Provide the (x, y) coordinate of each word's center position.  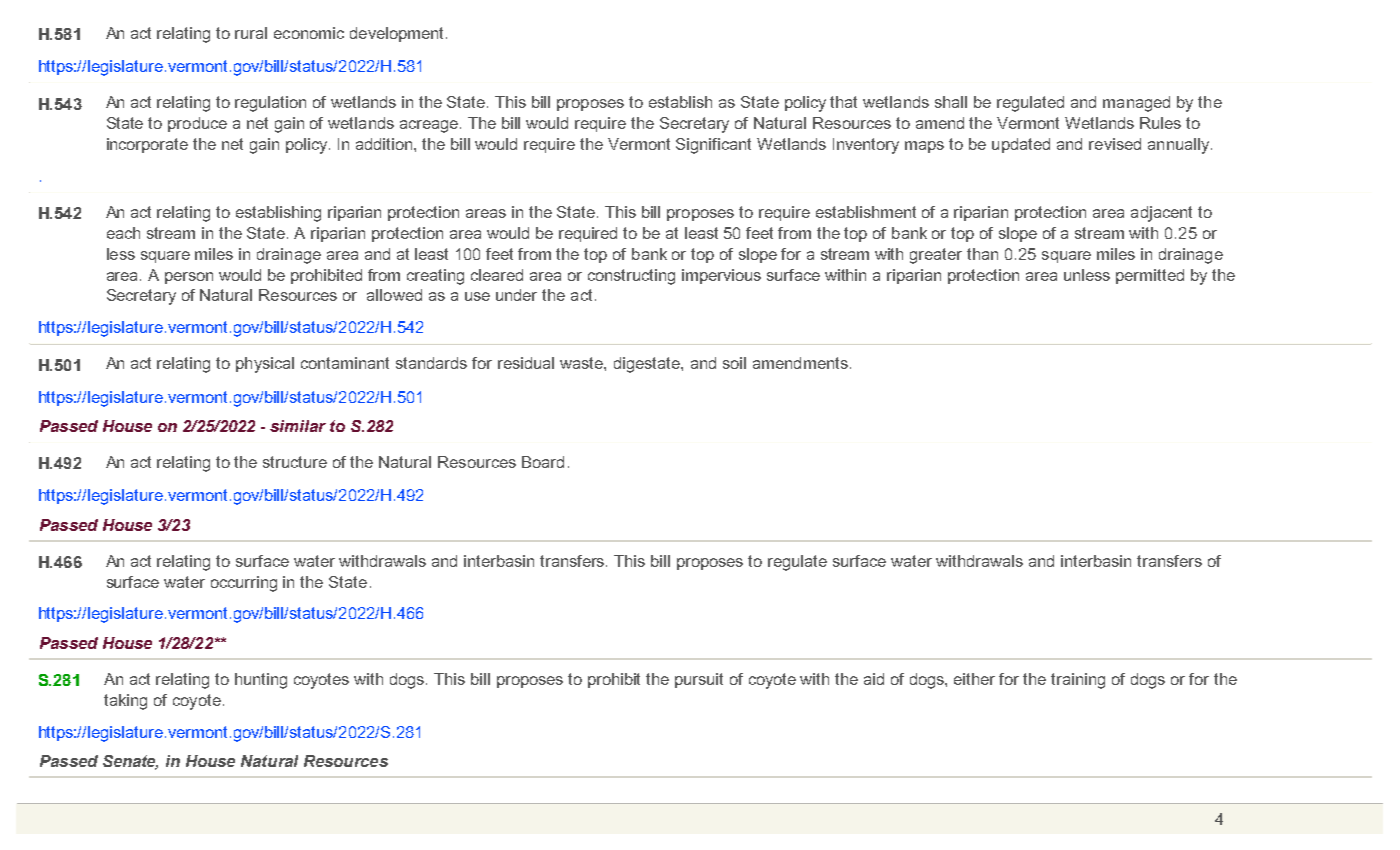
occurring (244, 584)
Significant (713, 146)
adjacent (1161, 214)
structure (295, 462)
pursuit (699, 680)
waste (582, 363)
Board (543, 462)
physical (265, 365)
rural (251, 33)
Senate (130, 762)
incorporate (147, 145)
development (398, 34)
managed (1136, 104)
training (1078, 681)
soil (734, 363)
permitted (1150, 276)
